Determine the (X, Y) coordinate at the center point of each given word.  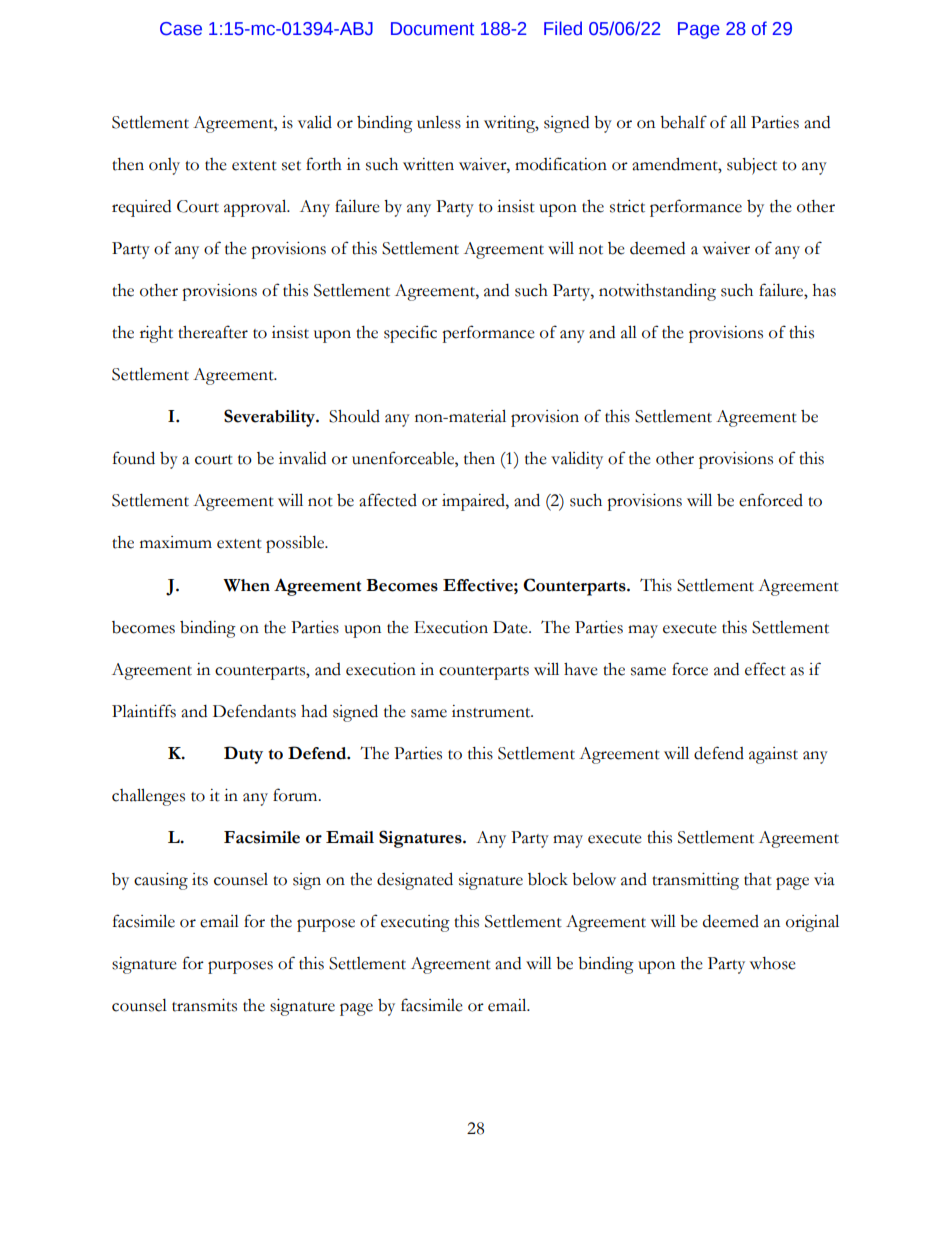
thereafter (213, 332)
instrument (492, 711)
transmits (204, 1005)
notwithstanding (657, 292)
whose (773, 963)
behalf (683, 122)
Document (432, 29)
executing (415, 923)
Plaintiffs (144, 711)
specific (410, 334)
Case (181, 29)
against (773, 755)
